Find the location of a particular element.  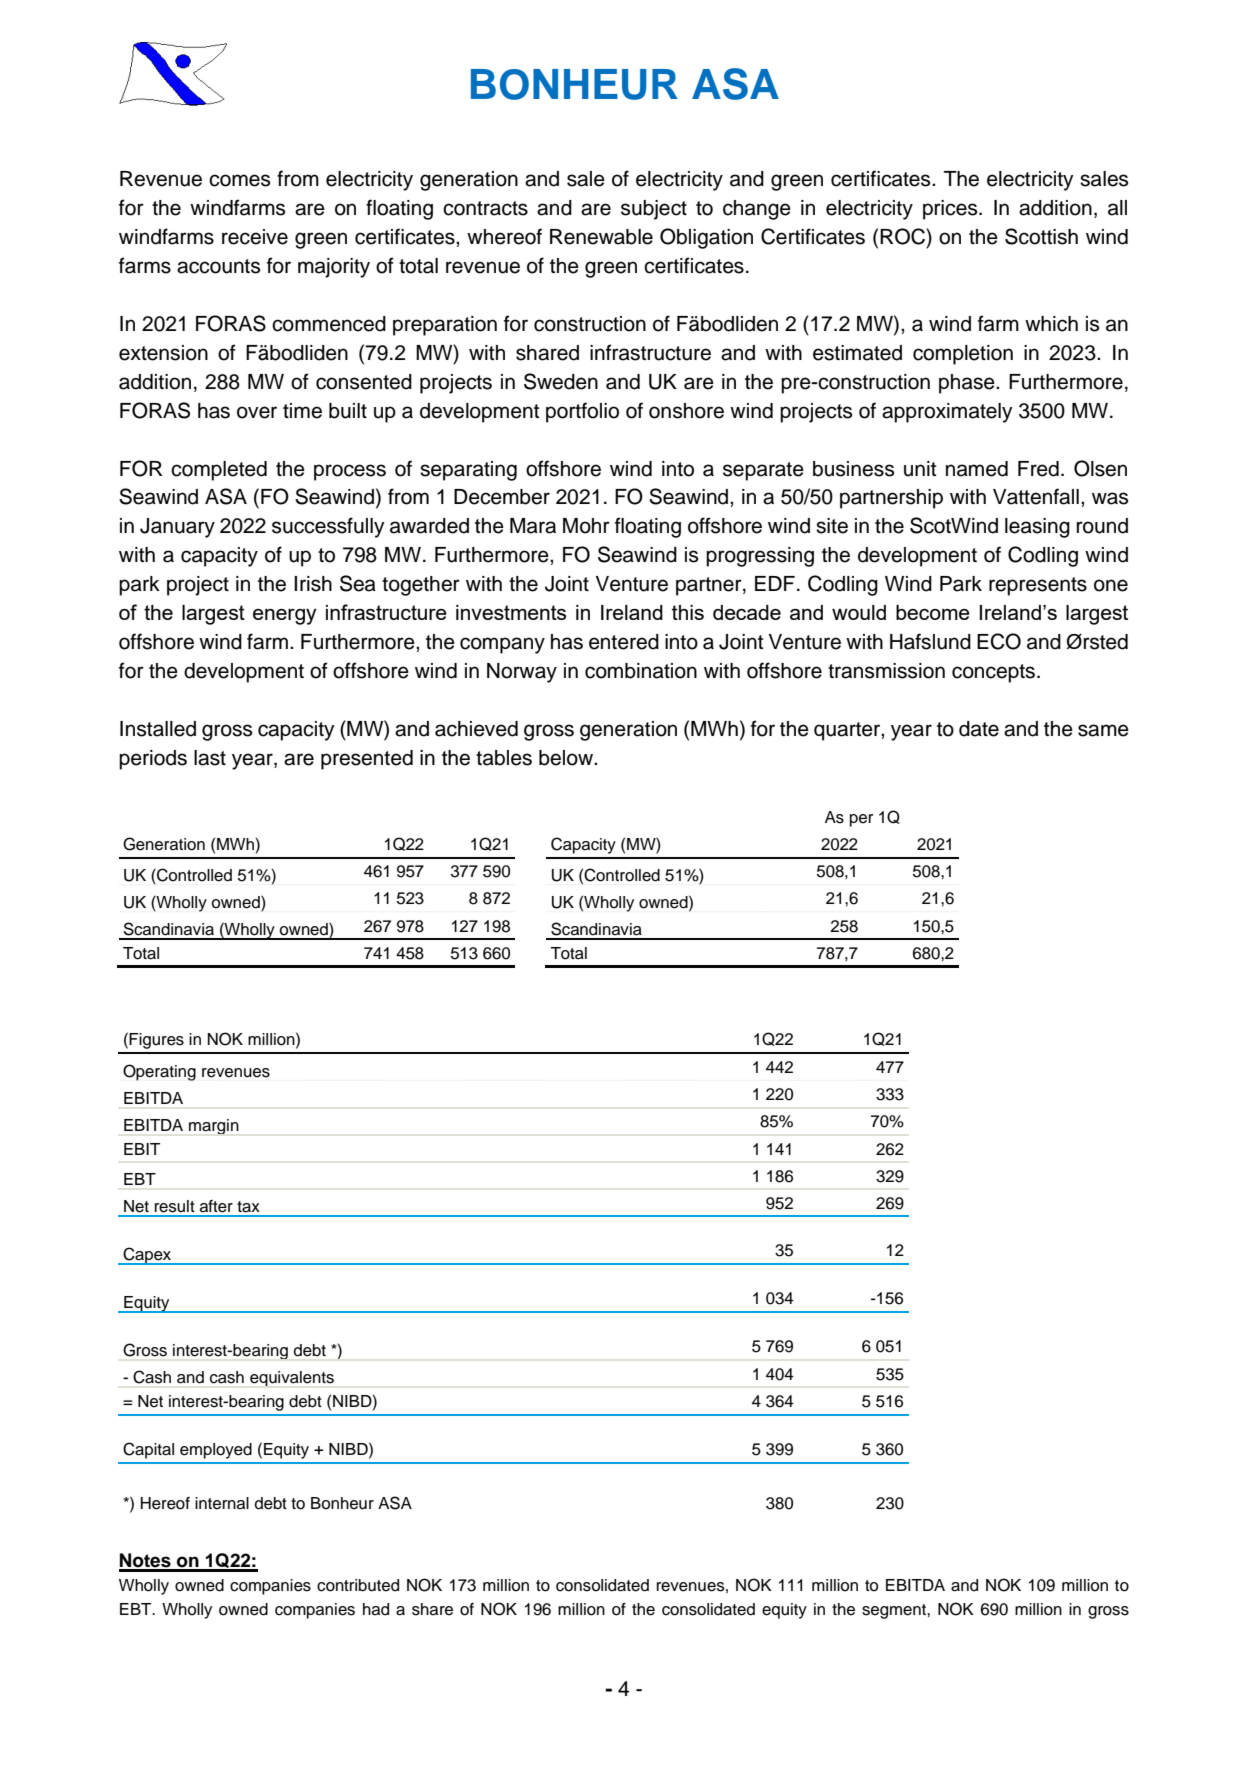

same is located at coordinates (1103, 730).
